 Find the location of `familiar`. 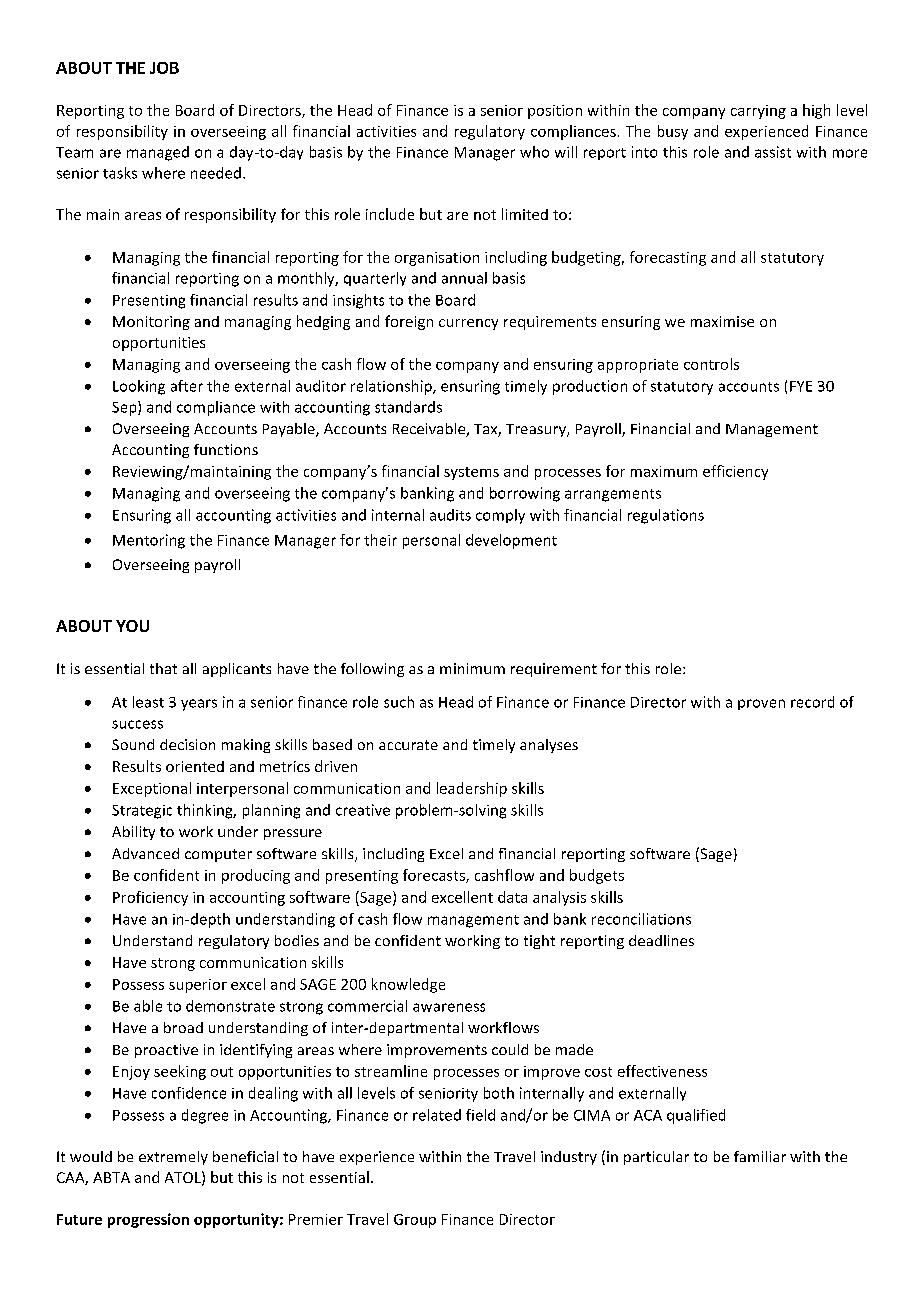

familiar is located at coordinates (760, 1156).
